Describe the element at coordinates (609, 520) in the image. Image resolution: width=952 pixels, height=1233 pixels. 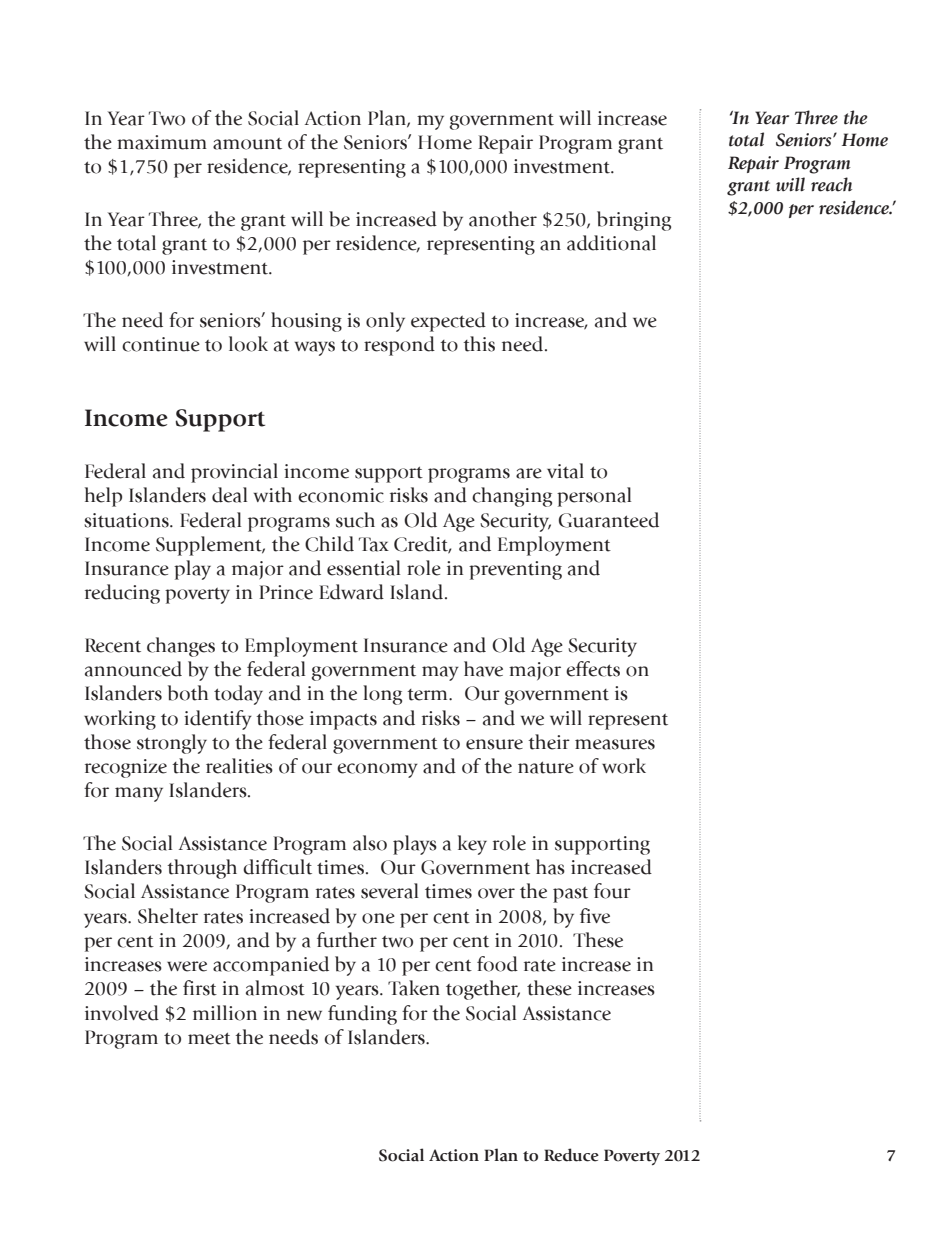
I see `Guaranteed` at that location.
